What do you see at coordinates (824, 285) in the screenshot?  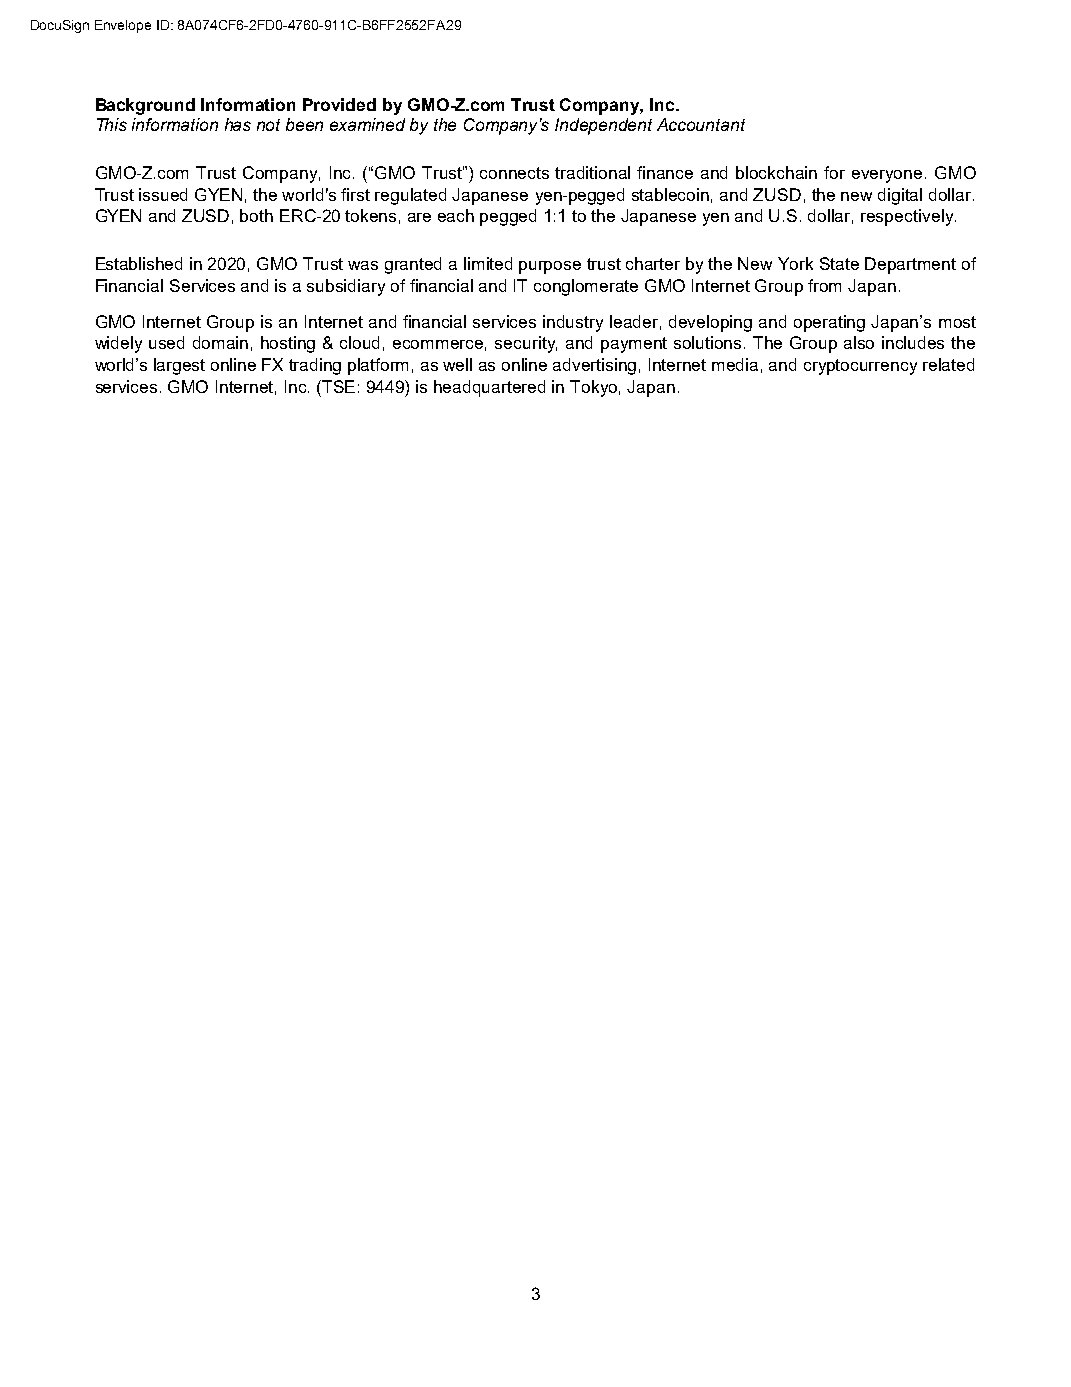 I see `from` at bounding box center [824, 285].
